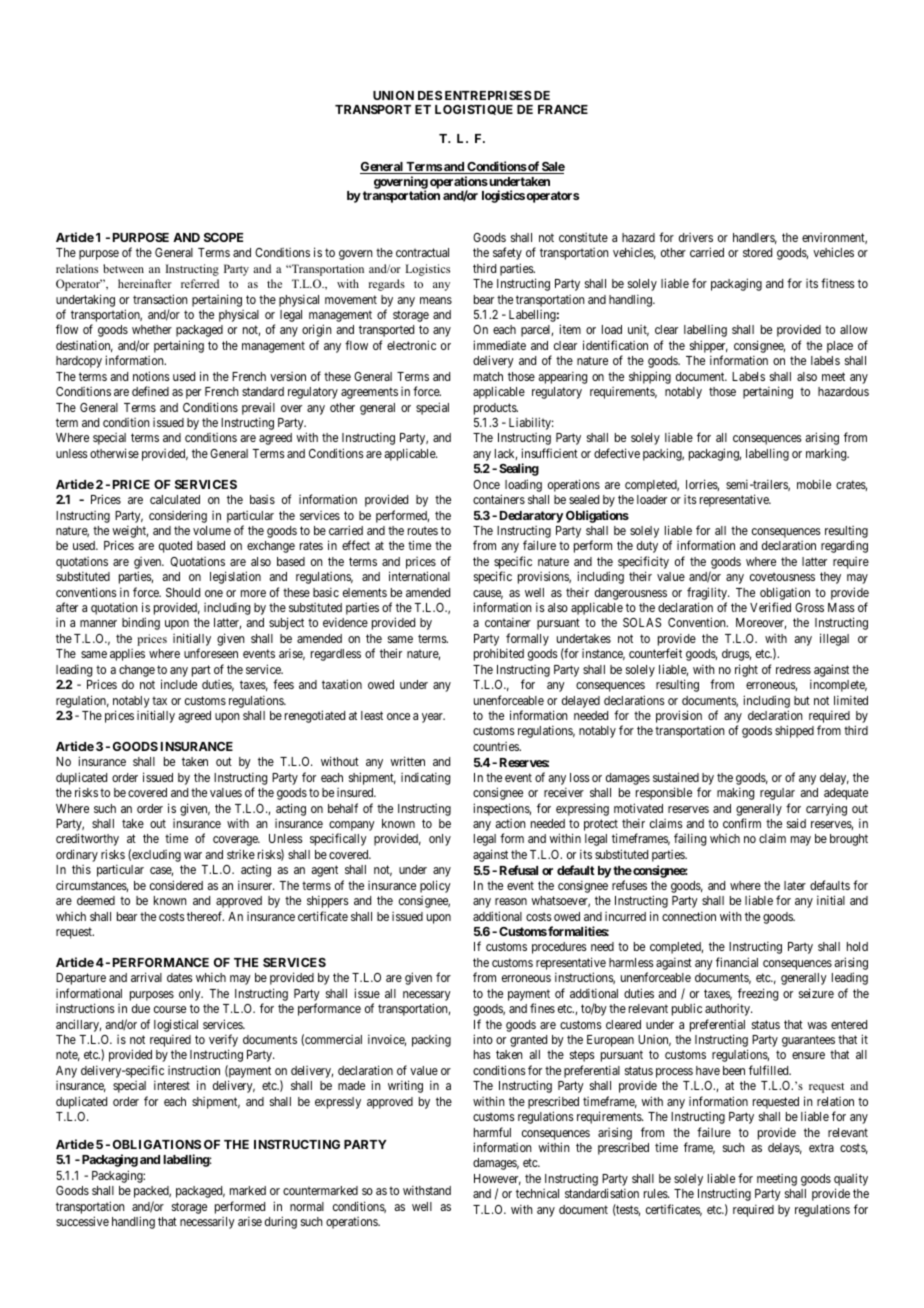 Image resolution: width=924 pixels, height=1308 pixels. Describe the element at coordinates (205, 916) in the document. I see `thereof` at that location.
